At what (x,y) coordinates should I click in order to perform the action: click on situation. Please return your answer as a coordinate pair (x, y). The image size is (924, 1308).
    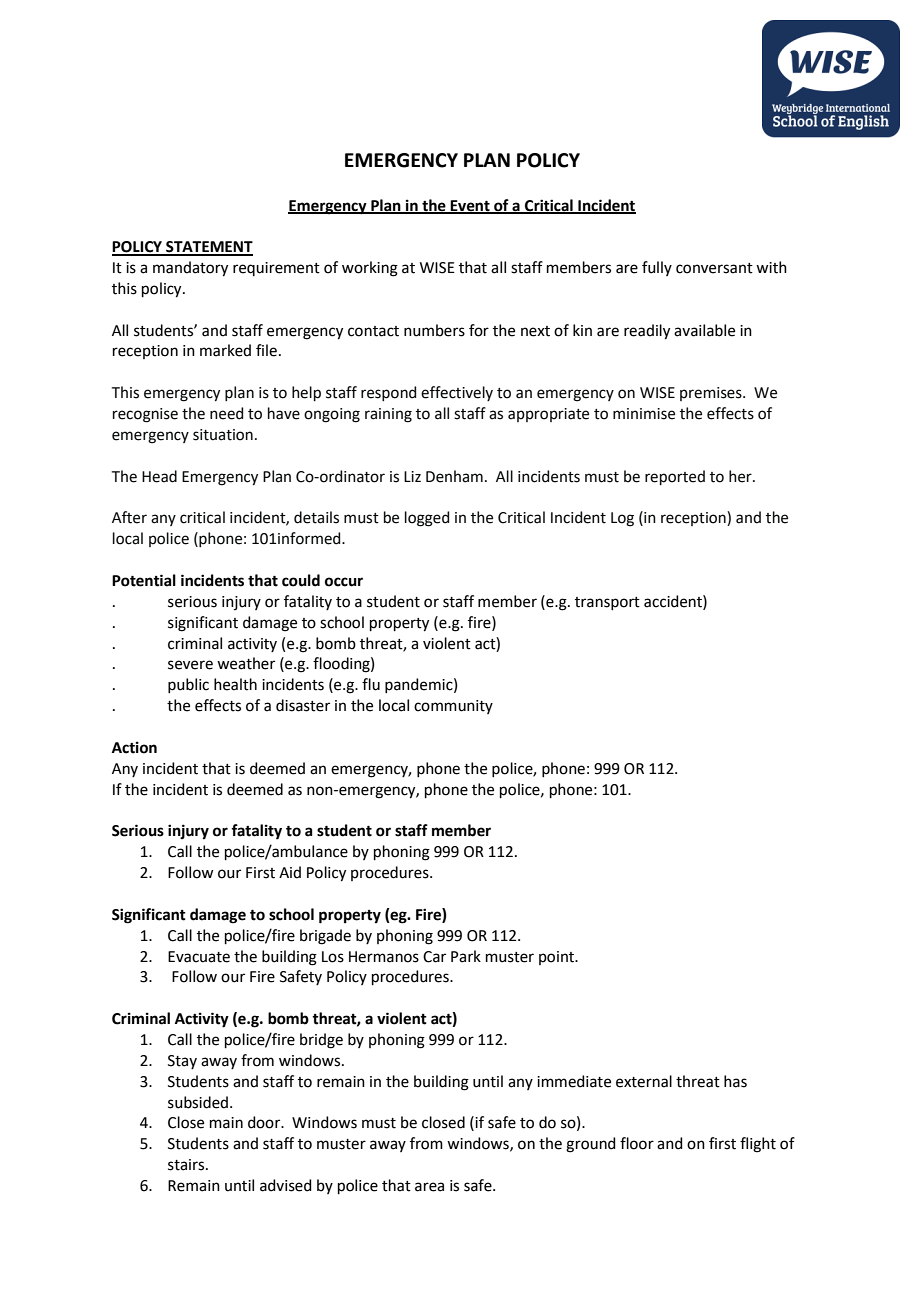
    Looking at the image, I should click on (223, 435).
